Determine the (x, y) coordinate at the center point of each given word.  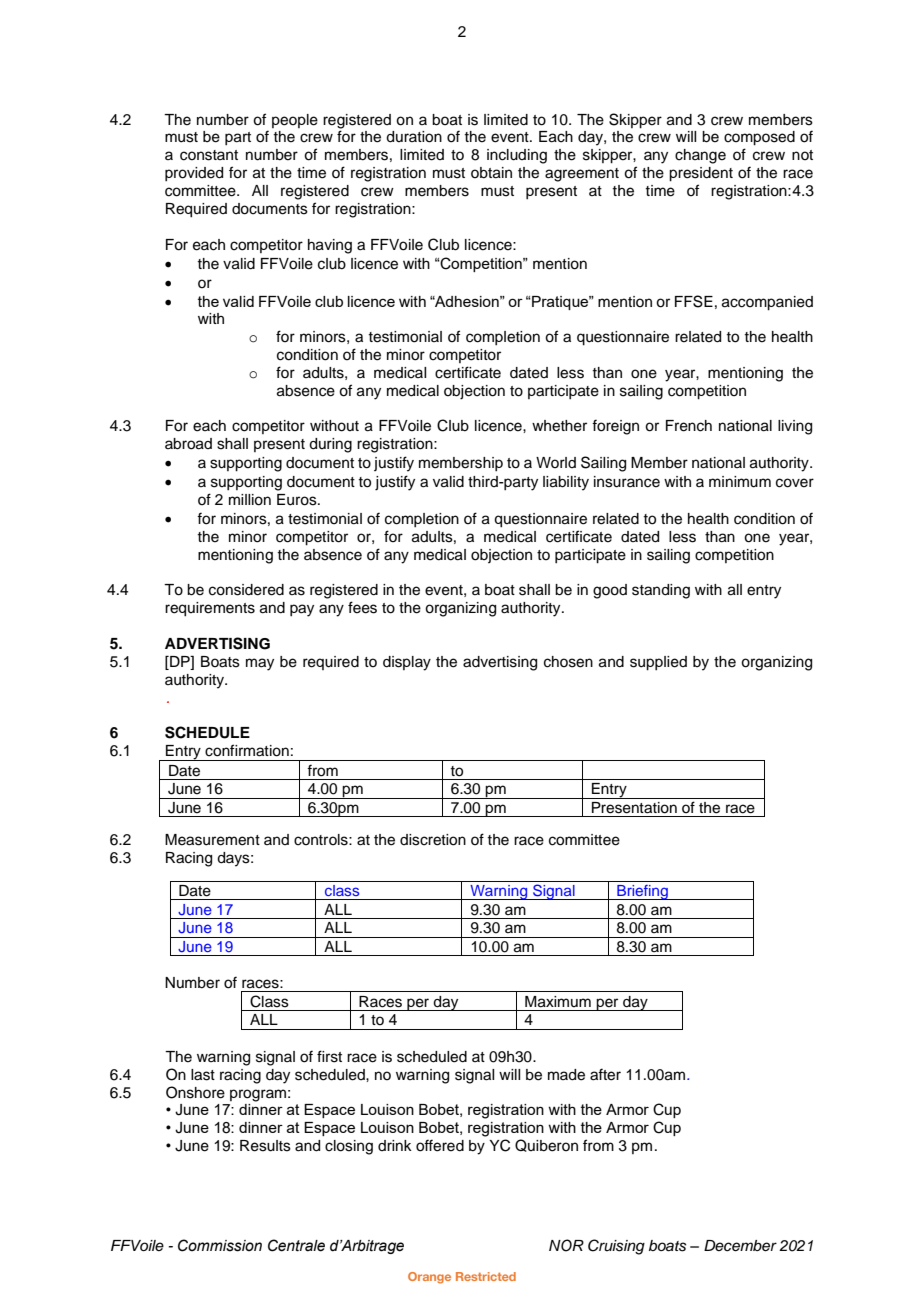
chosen (568, 662)
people (295, 121)
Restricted (486, 1276)
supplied (658, 663)
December (740, 1246)
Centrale (296, 1245)
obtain (491, 173)
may (260, 664)
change (700, 156)
